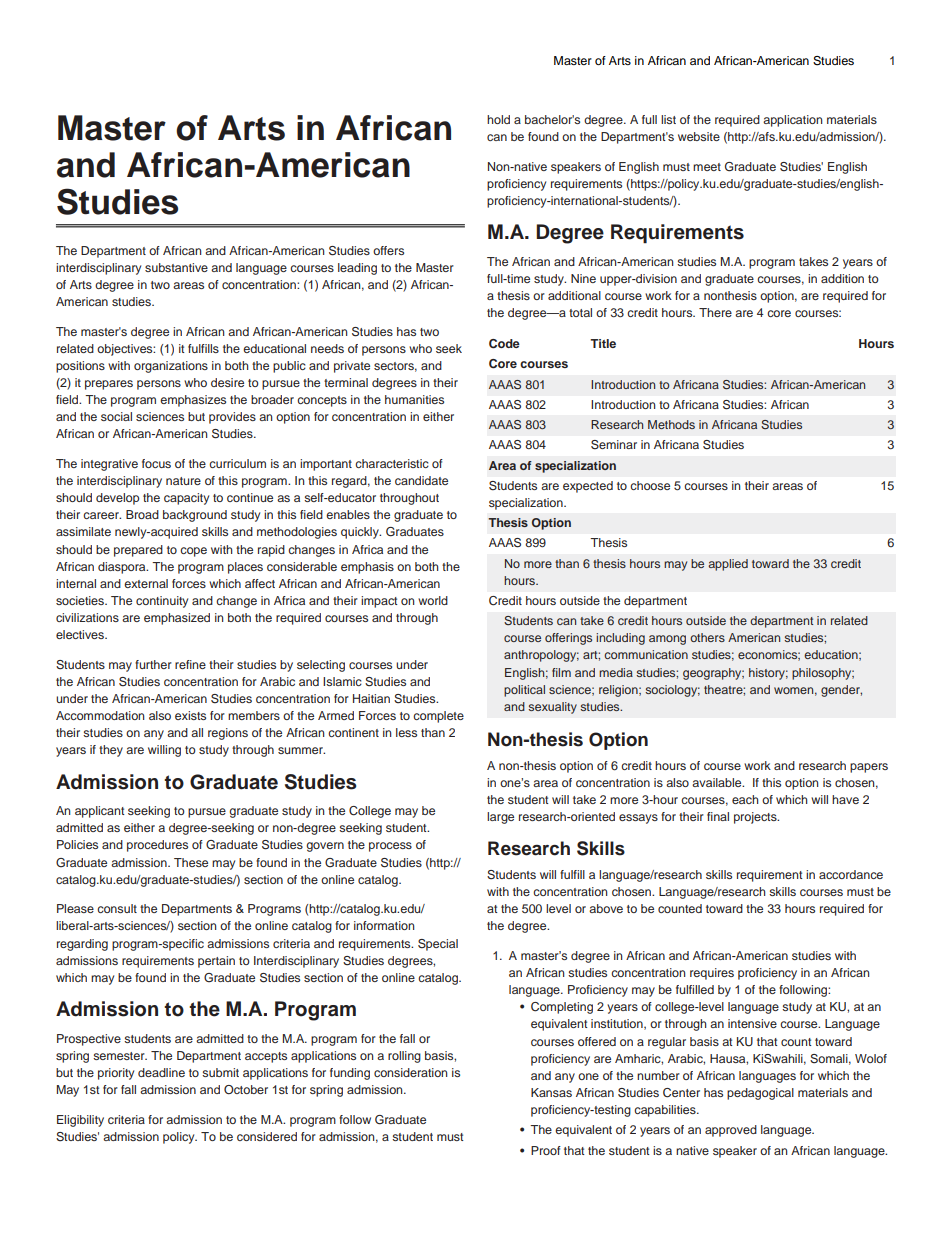  Describe the element at coordinates (193, 401) in the image. I see `emphasizes` at that location.
